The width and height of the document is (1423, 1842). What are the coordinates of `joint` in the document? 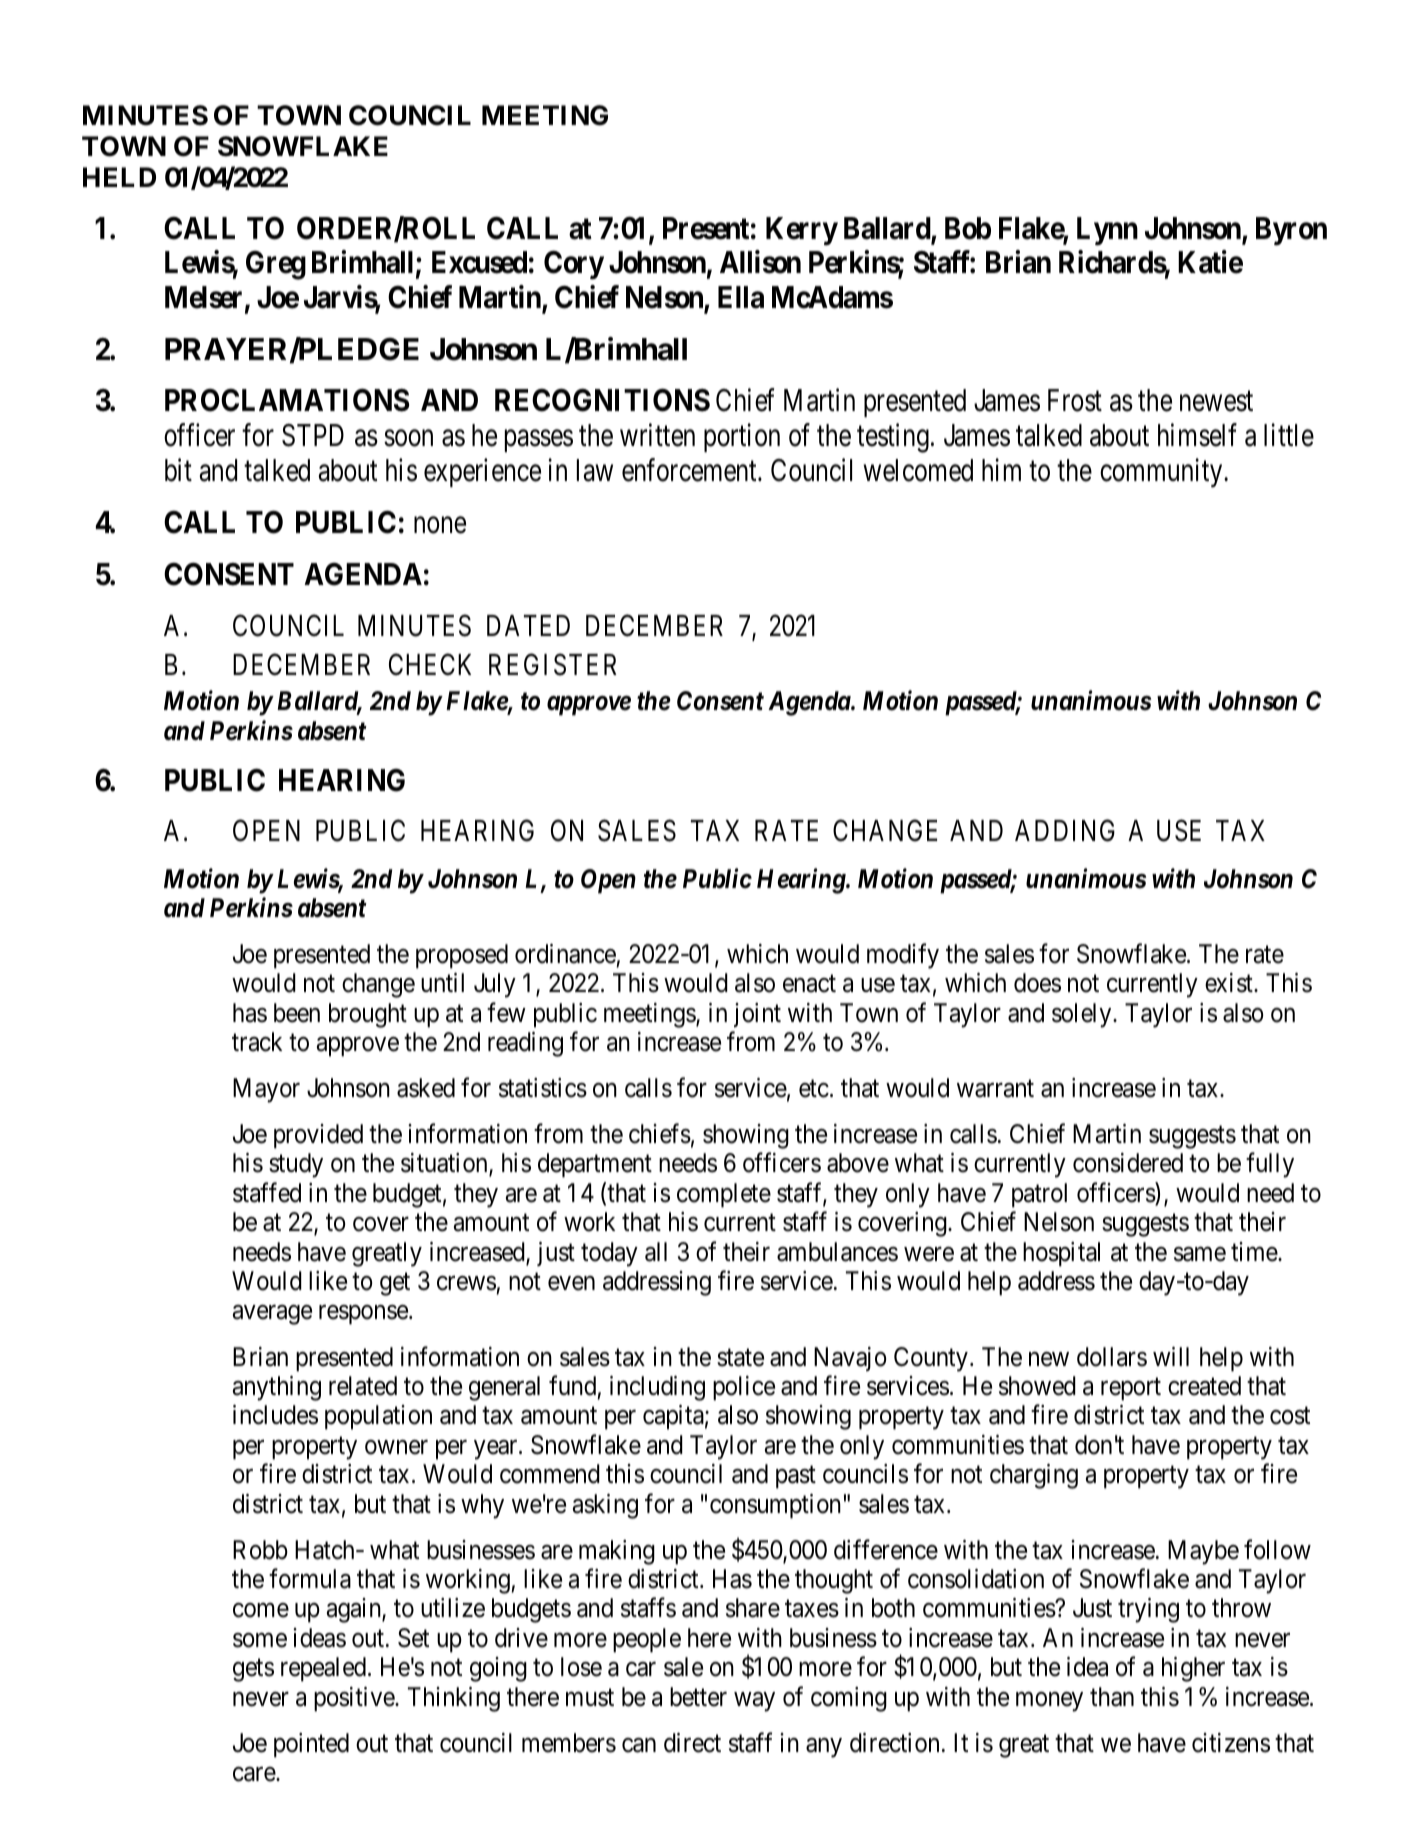 It's located at (757, 1015).
